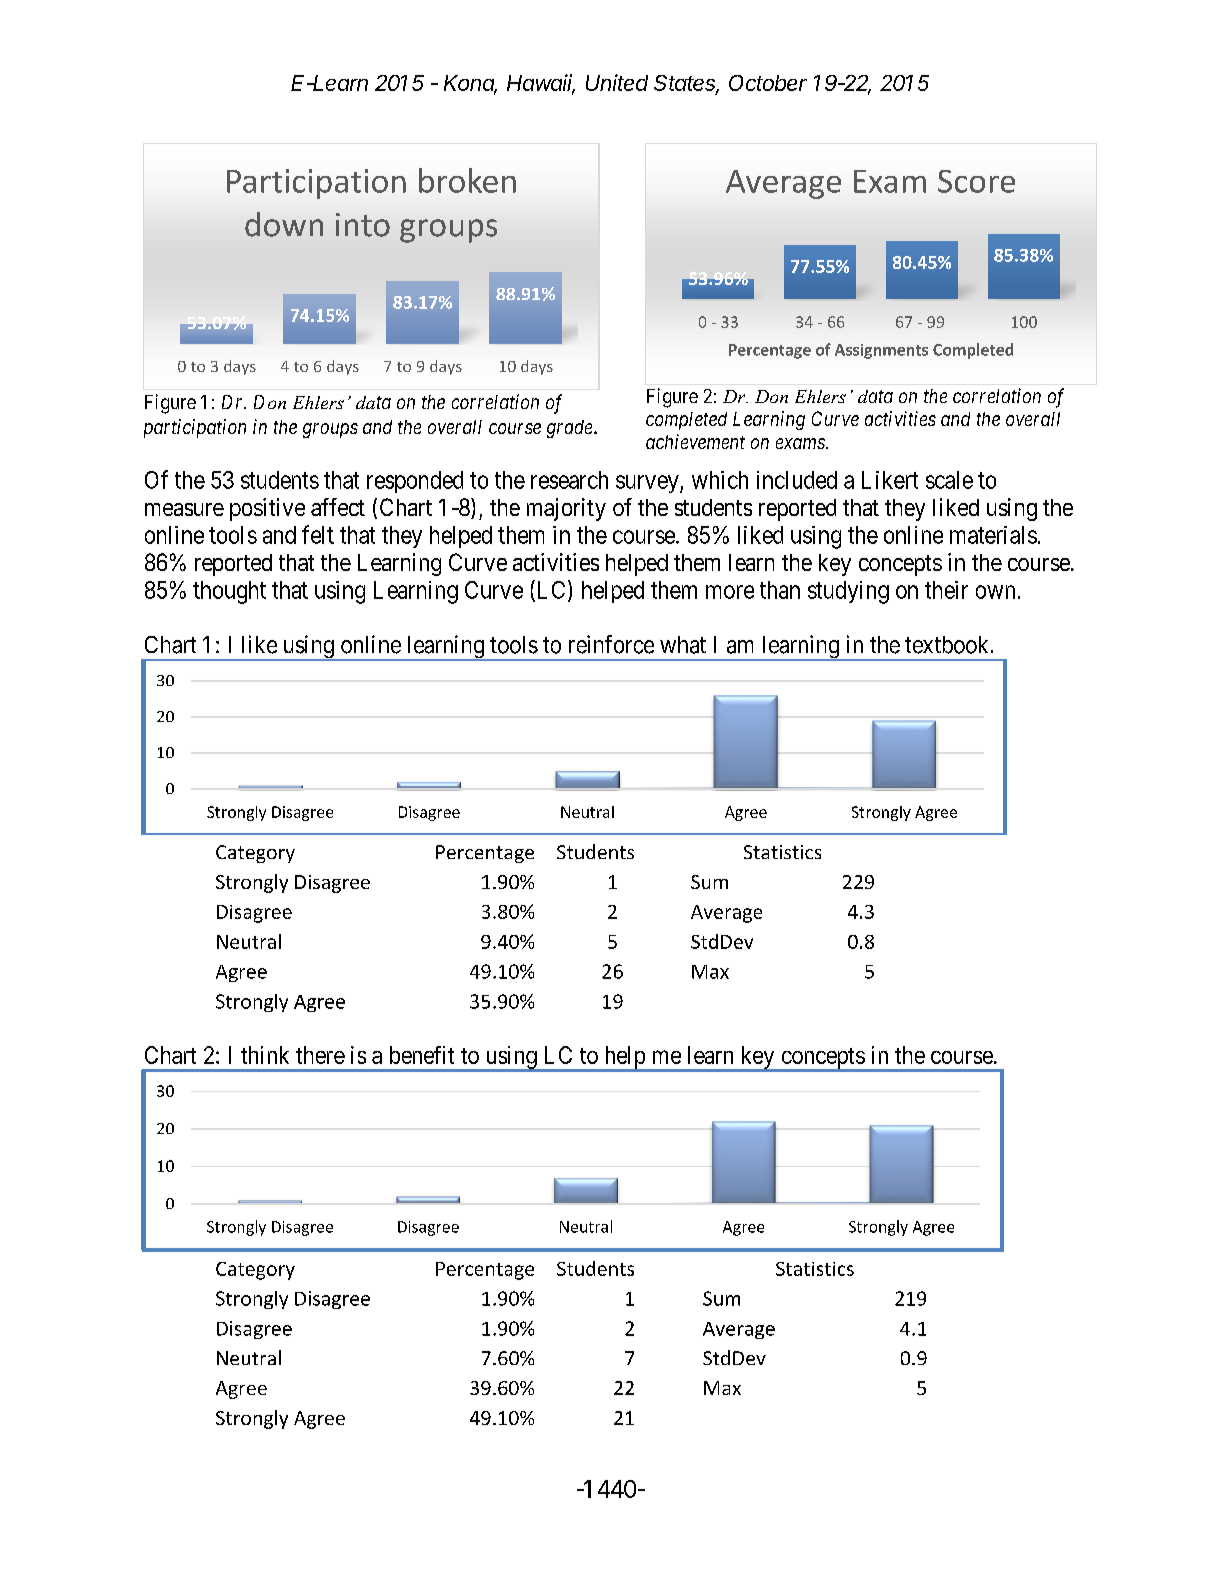 The width and height of the page is (1219, 1577). Describe the element at coordinates (265, 1055) in the page. I see `think` at that location.
